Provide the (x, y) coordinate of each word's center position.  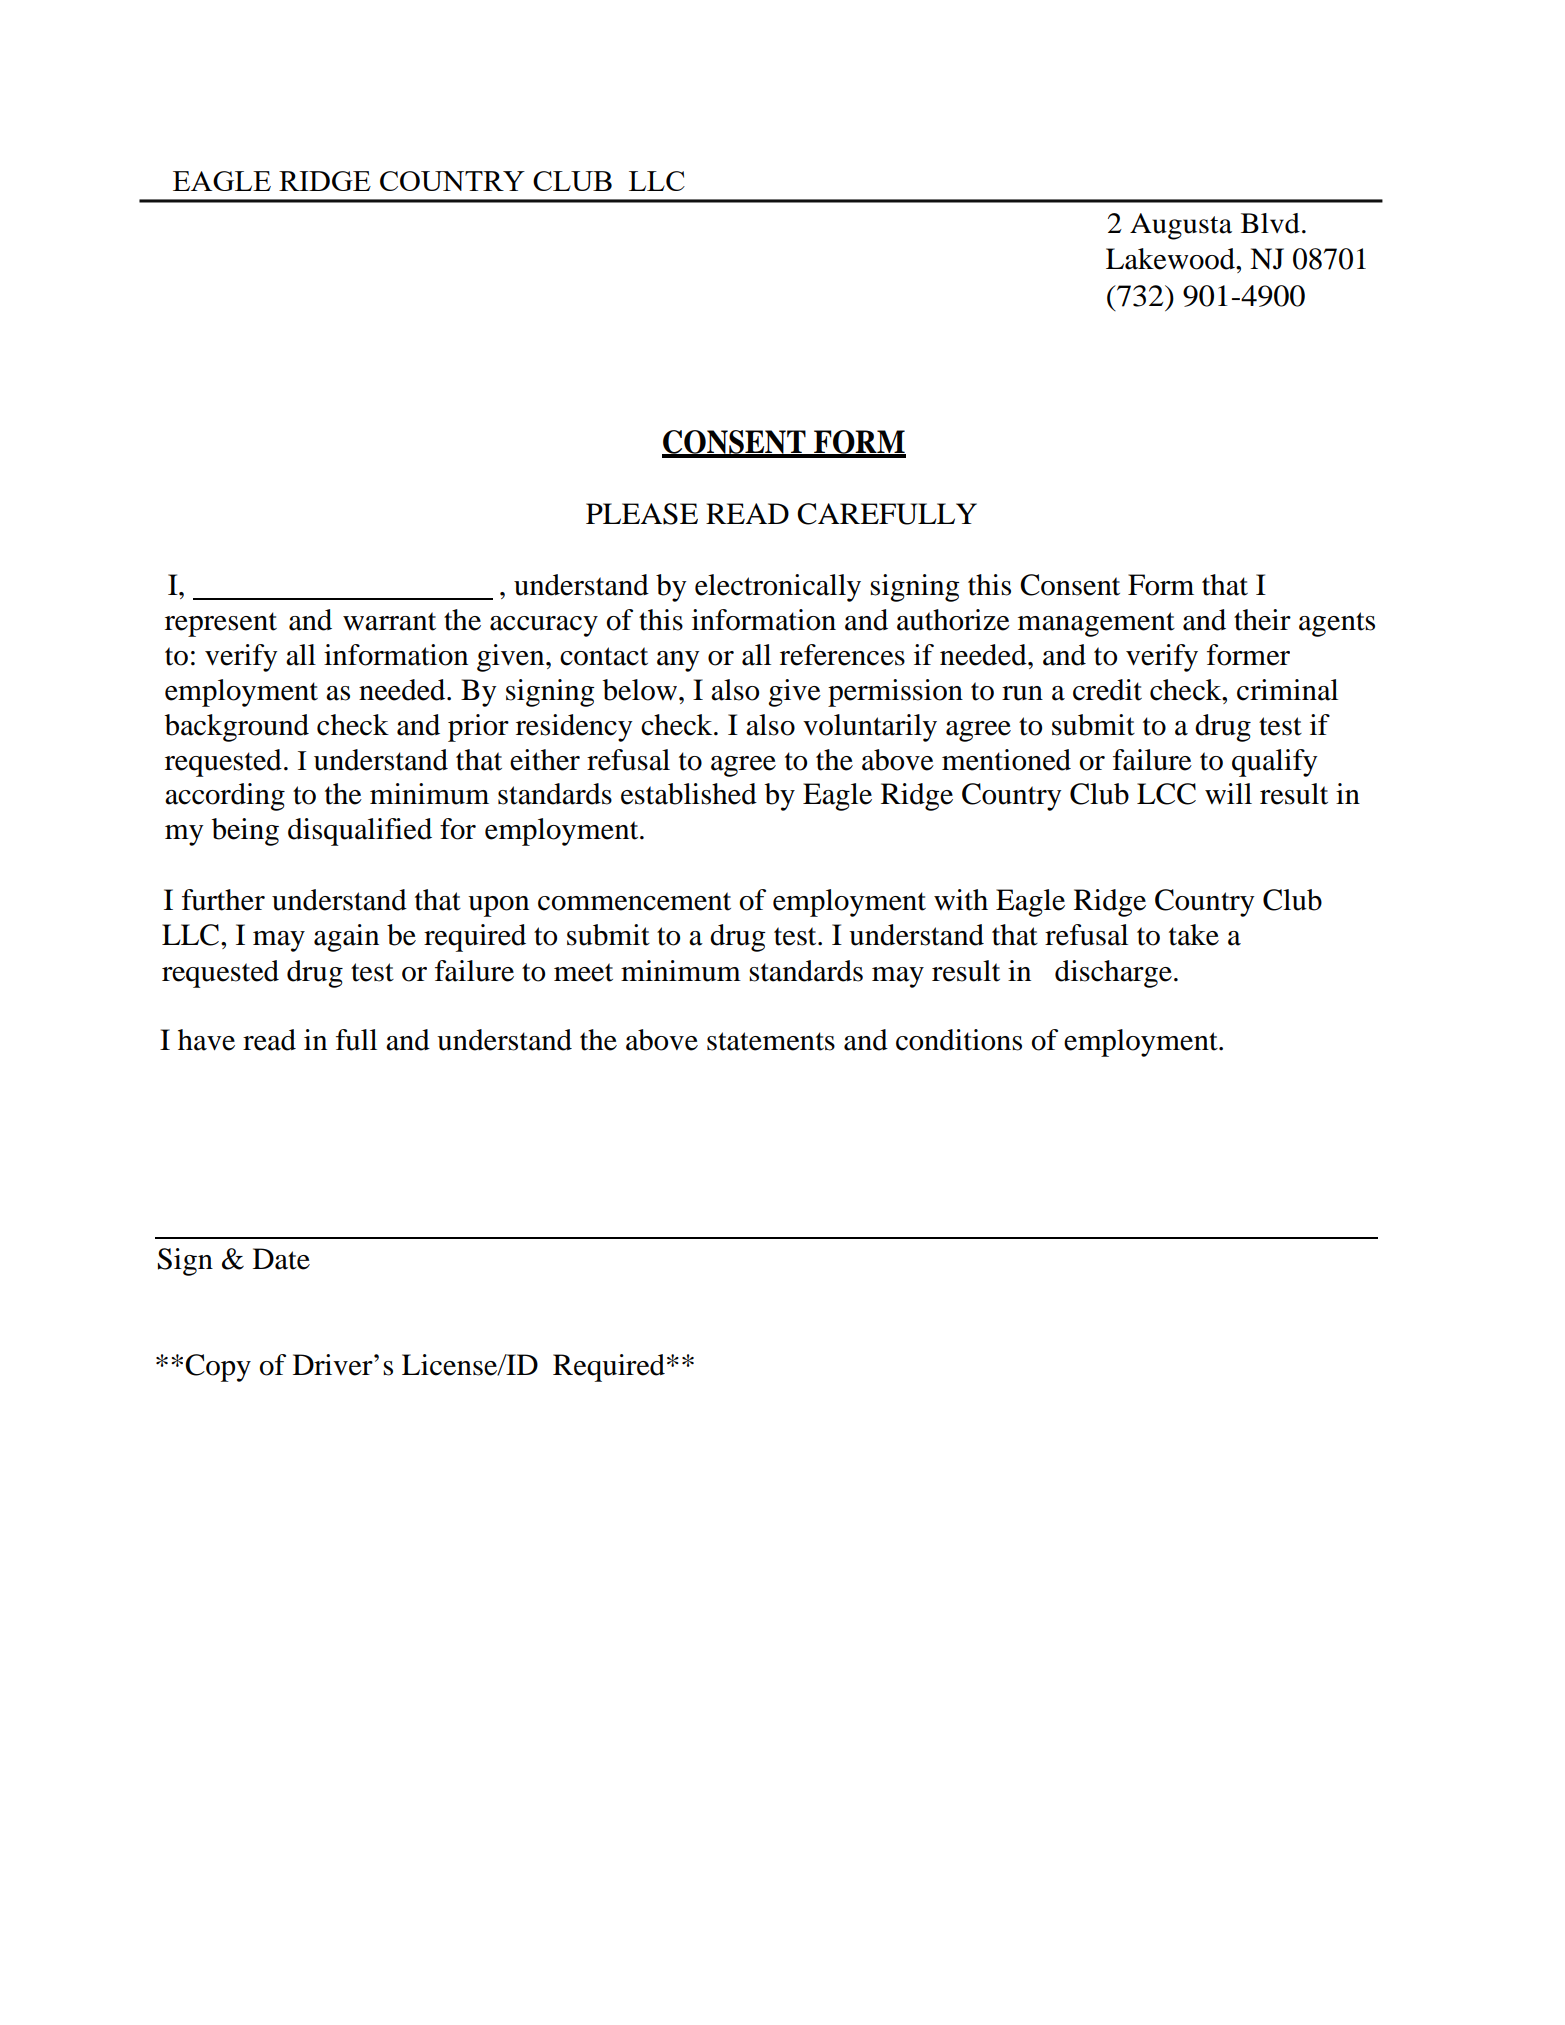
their (1262, 620)
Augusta (1181, 226)
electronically (778, 588)
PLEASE (642, 514)
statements (771, 1041)
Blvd (1270, 223)
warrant (389, 621)
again (346, 938)
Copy (218, 1368)
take (1194, 935)
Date (281, 1259)
